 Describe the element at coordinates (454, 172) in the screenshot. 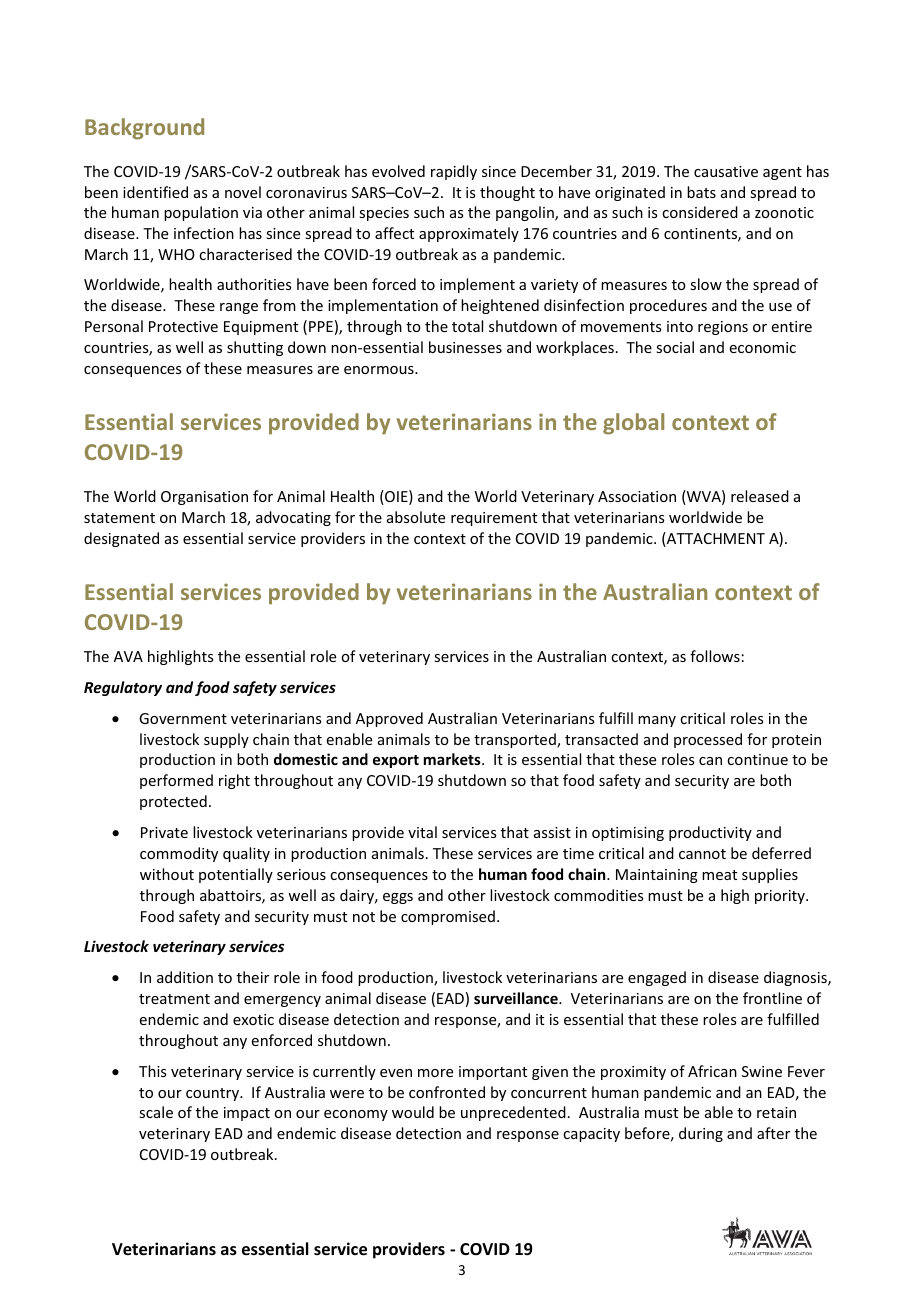

I see `rapidly` at that location.
